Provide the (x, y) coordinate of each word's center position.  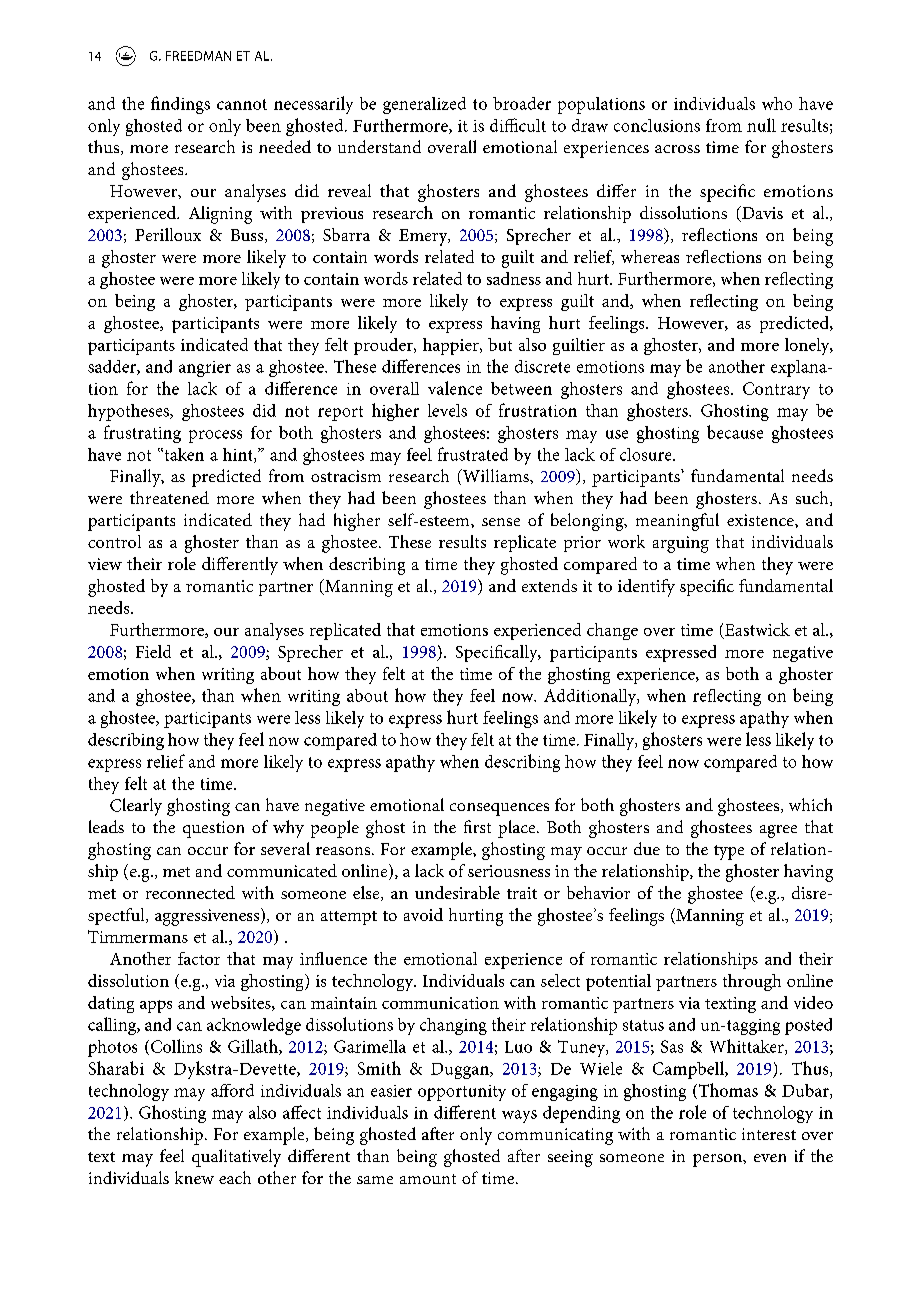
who (777, 103)
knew (194, 1177)
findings (180, 105)
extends (549, 585)
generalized (424, 105)
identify (646, 588)
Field (153, 651)
